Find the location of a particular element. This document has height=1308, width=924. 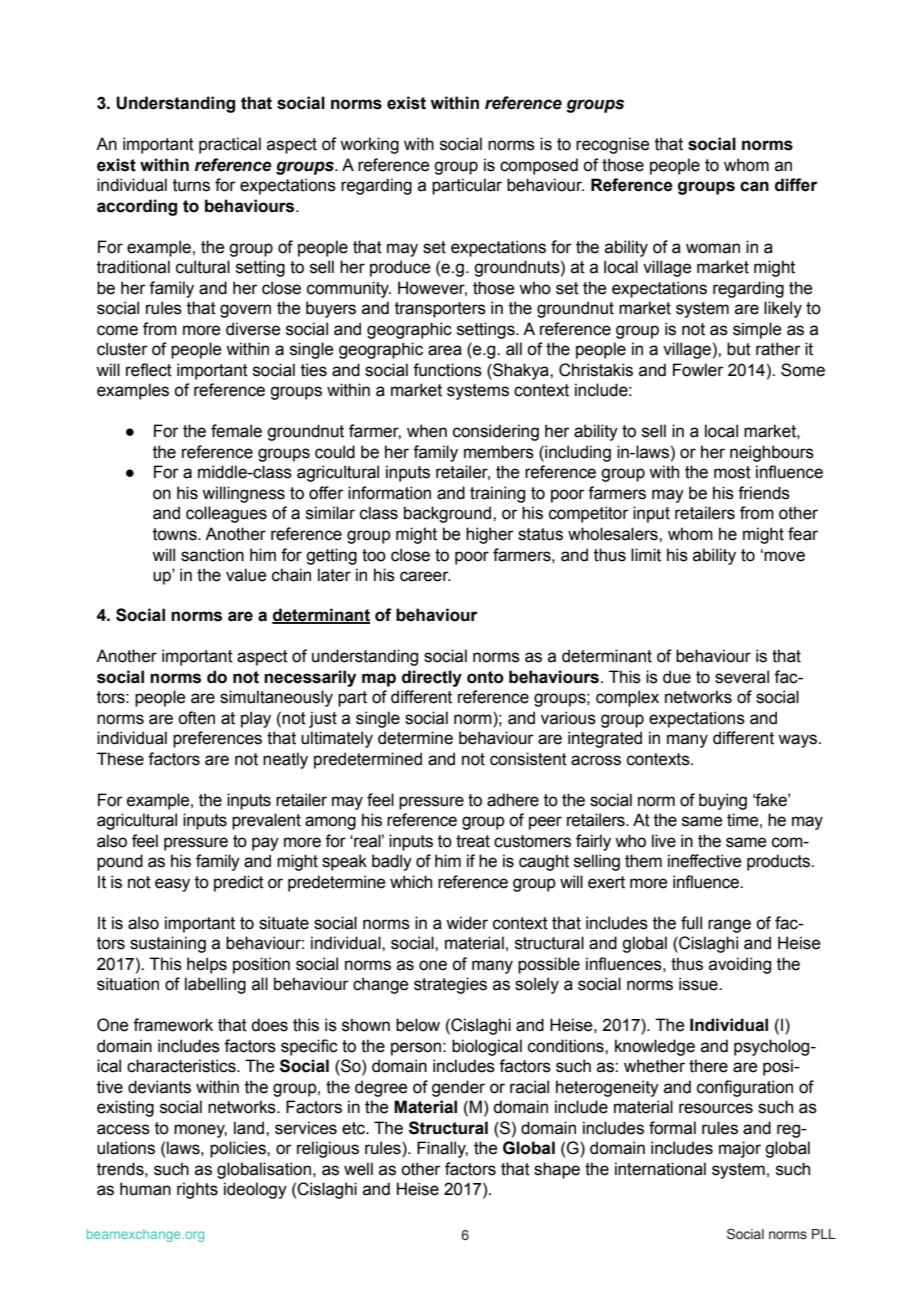

considering is located at coordinates (496, 432).
